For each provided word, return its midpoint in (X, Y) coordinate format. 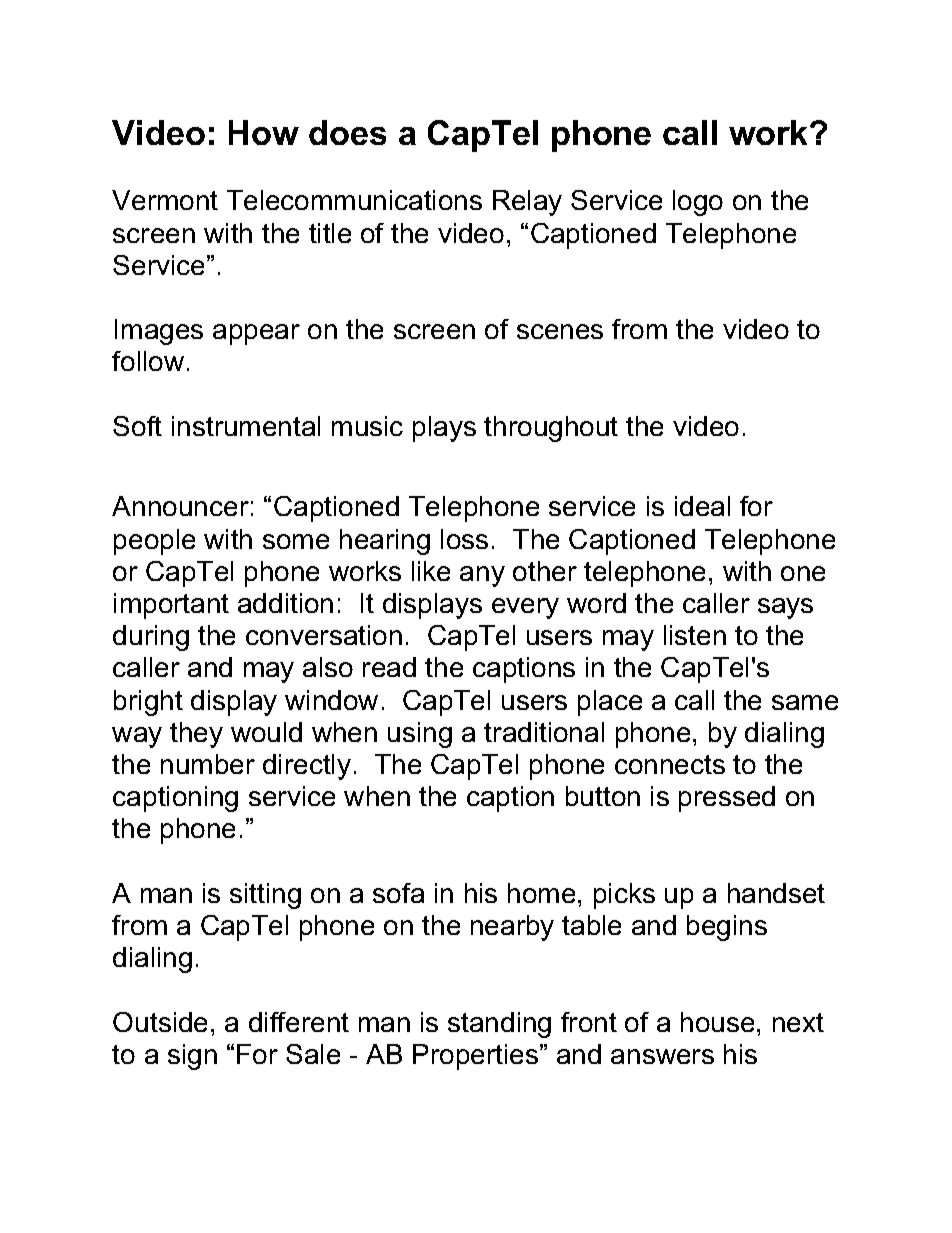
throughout (551, 429)
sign (192, 1057)
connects (670, 764)
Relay (527, 203)
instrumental (246, 426)
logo (698, 203)
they (196, 735)
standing (499, 1025)
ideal (702, 506)
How (264, 132)
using (420, 735)
